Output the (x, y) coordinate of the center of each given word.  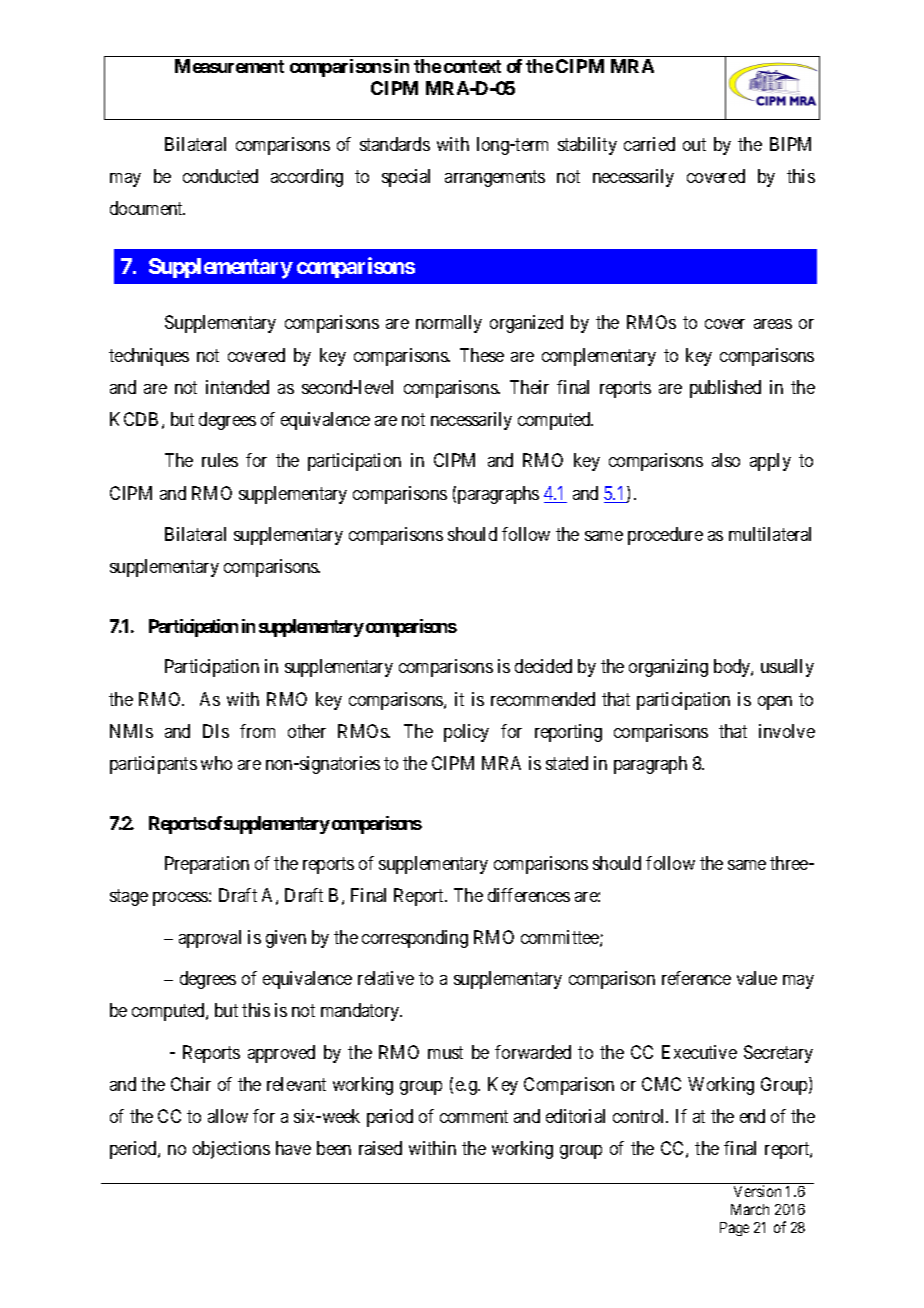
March (750, 1209)
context (472, 66)
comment (474, 1116)
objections (231, 1150)
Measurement (229, 66)
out (694, 144)
